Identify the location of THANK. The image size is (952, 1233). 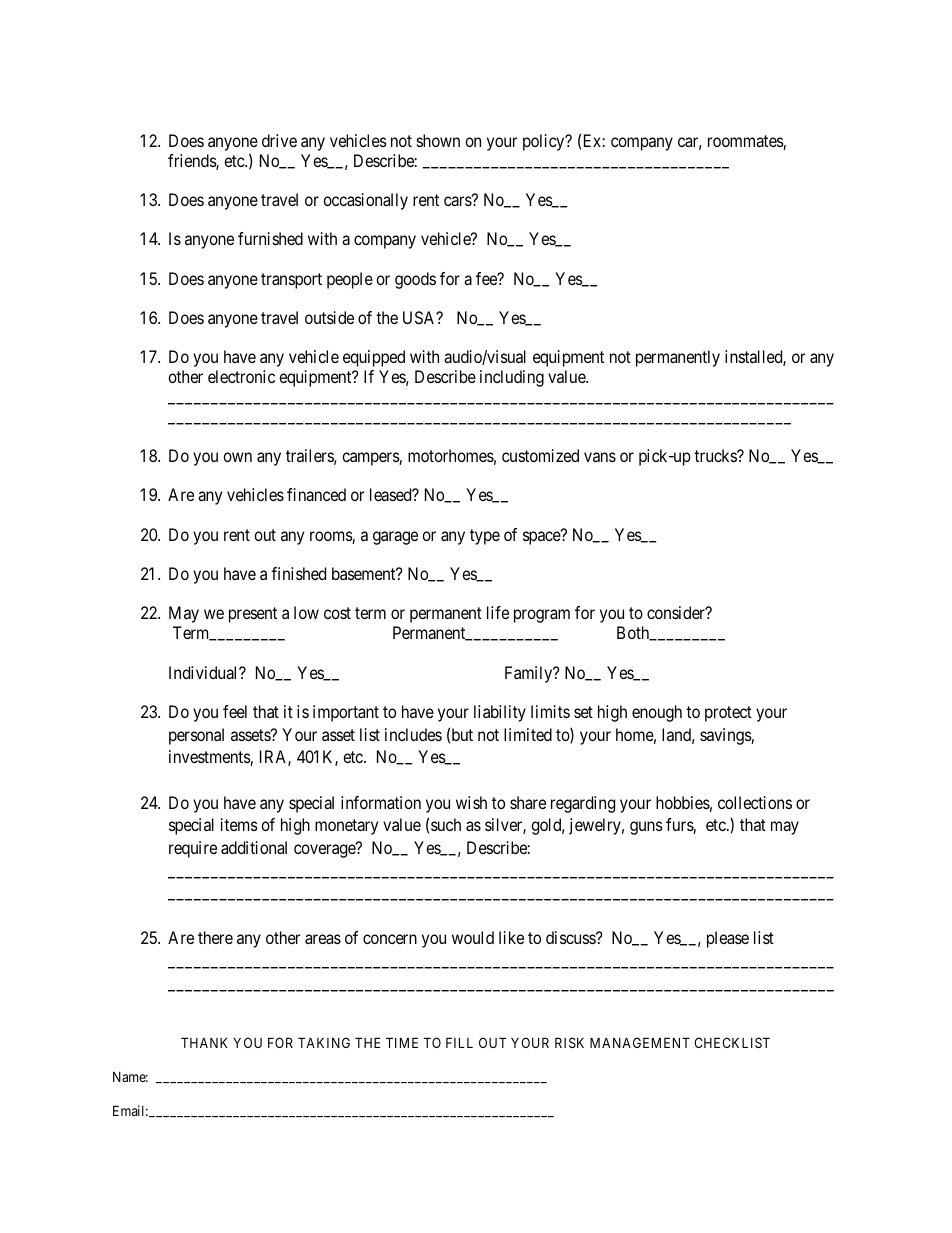
(204, 1042).
